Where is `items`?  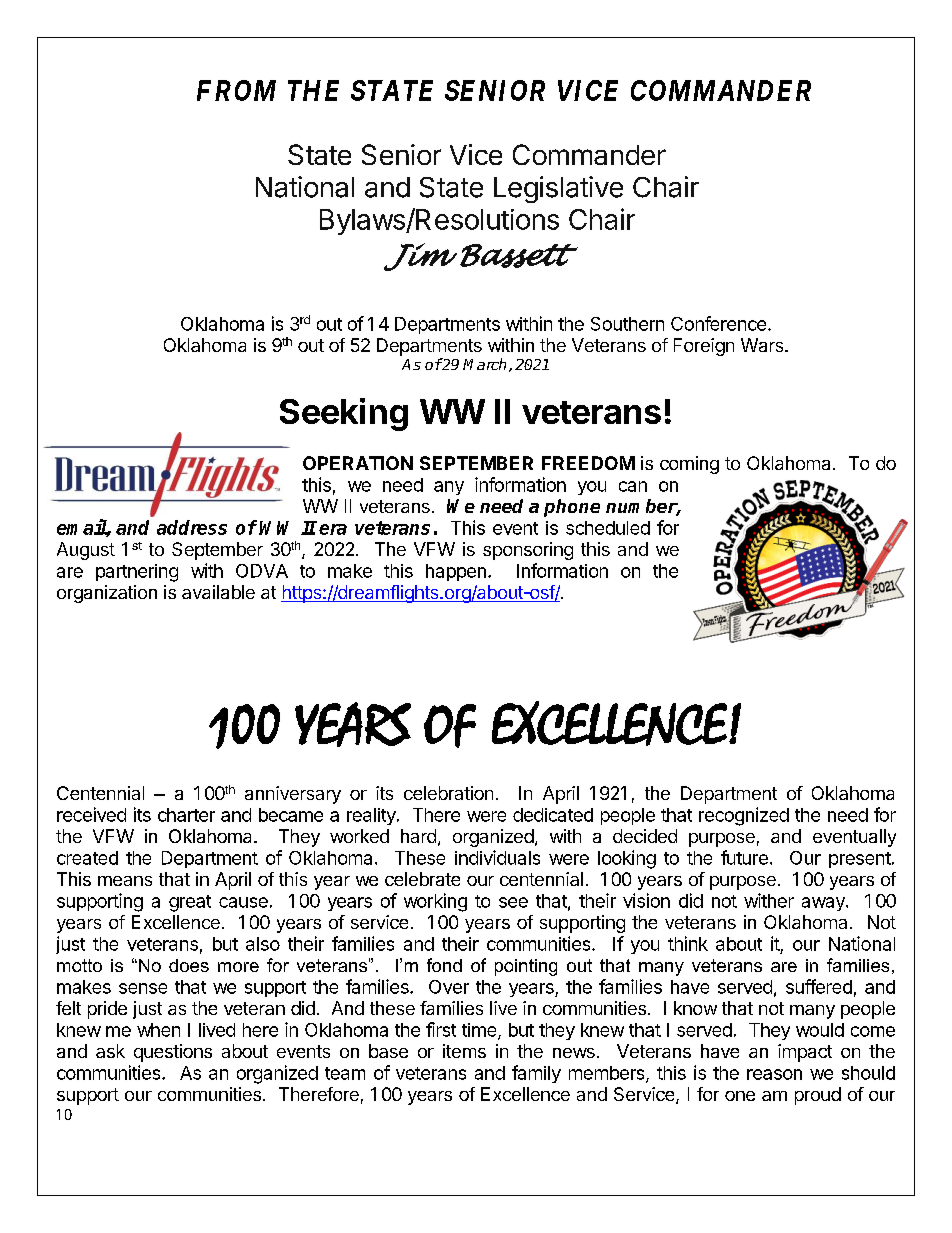
items is located at coordinates (464, 1051).
